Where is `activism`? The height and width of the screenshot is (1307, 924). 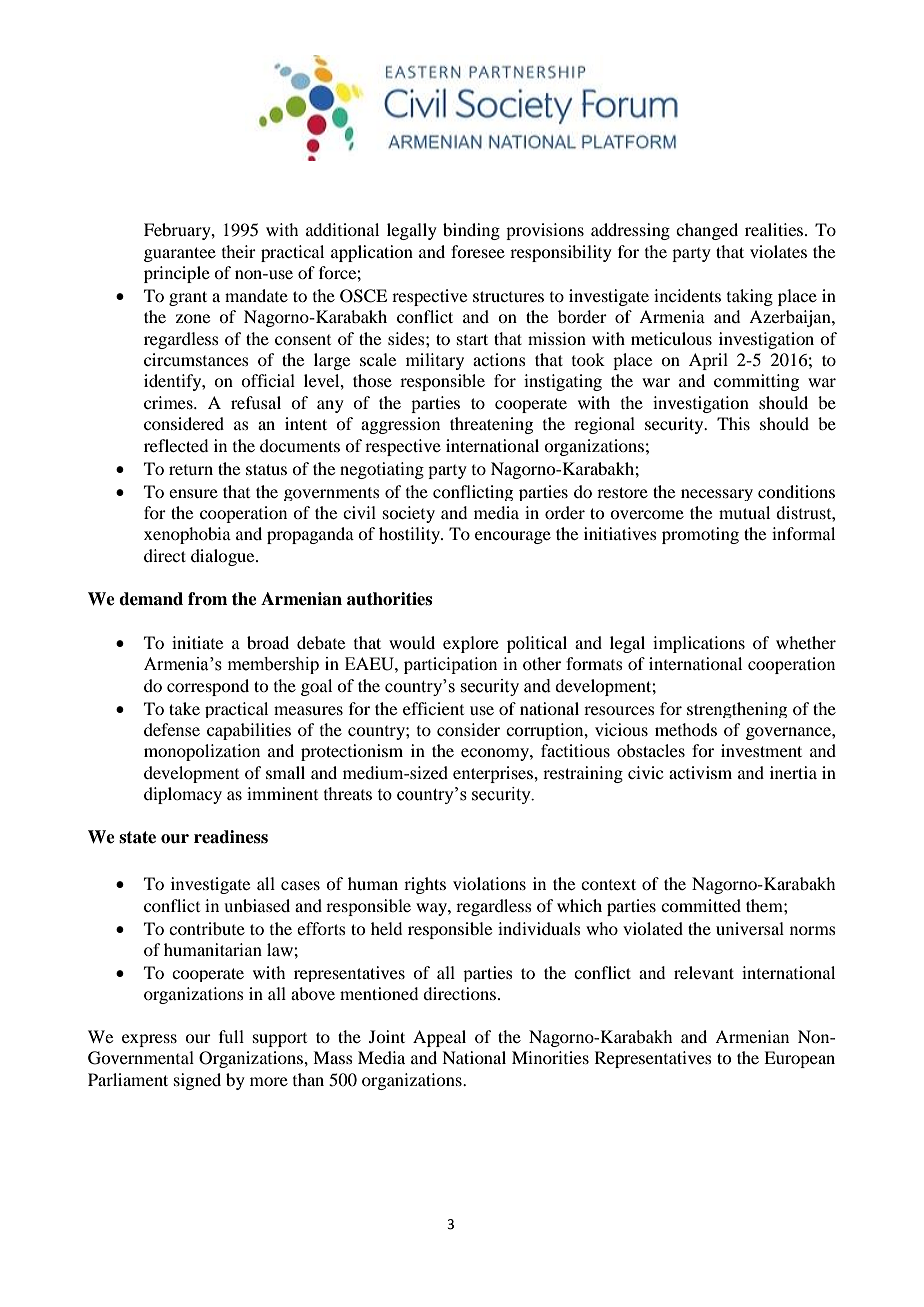 activism is located at coordinates (700, 772).
